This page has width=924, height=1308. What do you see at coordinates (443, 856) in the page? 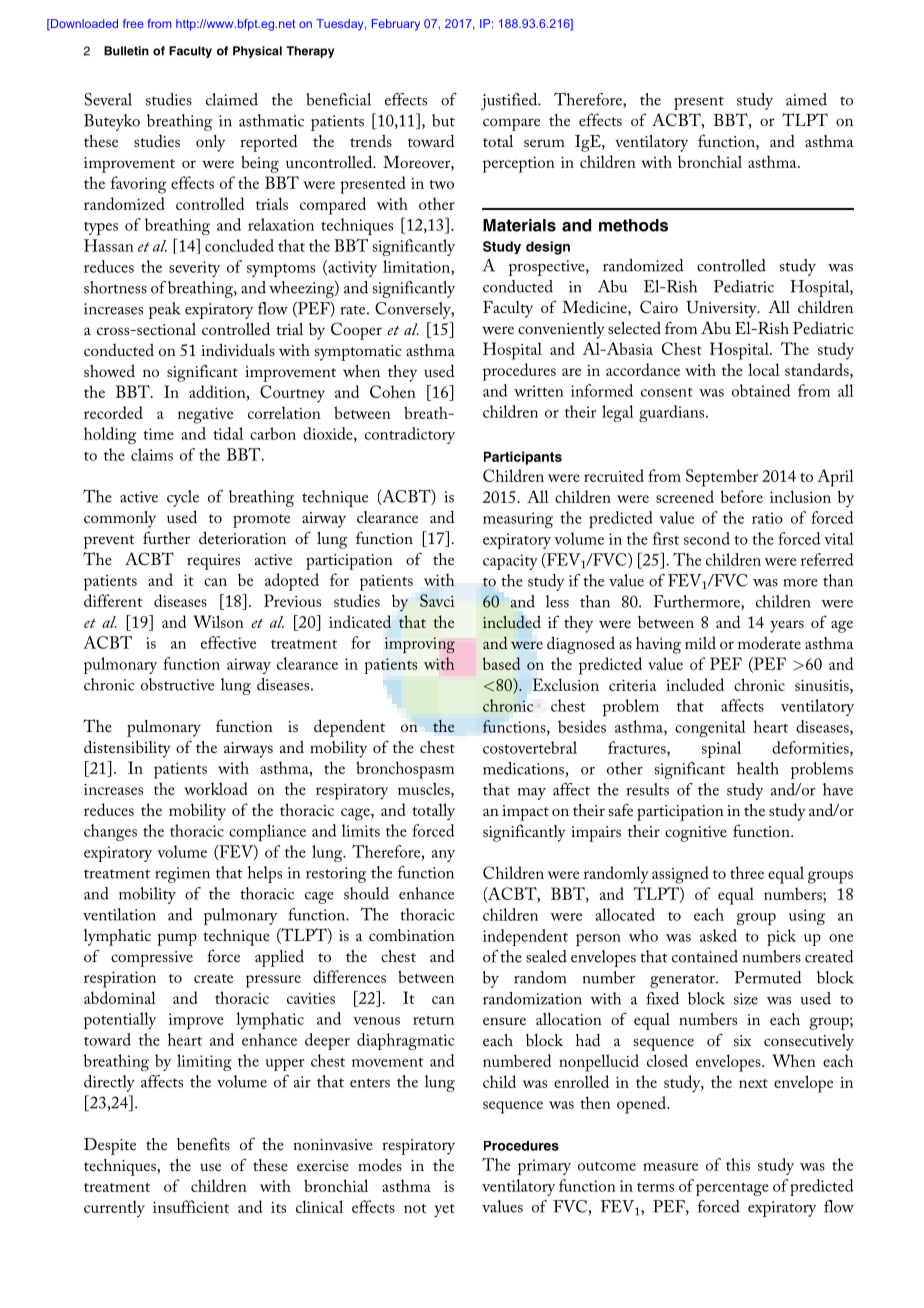
I see `any` at bounding box center [443, 856].
